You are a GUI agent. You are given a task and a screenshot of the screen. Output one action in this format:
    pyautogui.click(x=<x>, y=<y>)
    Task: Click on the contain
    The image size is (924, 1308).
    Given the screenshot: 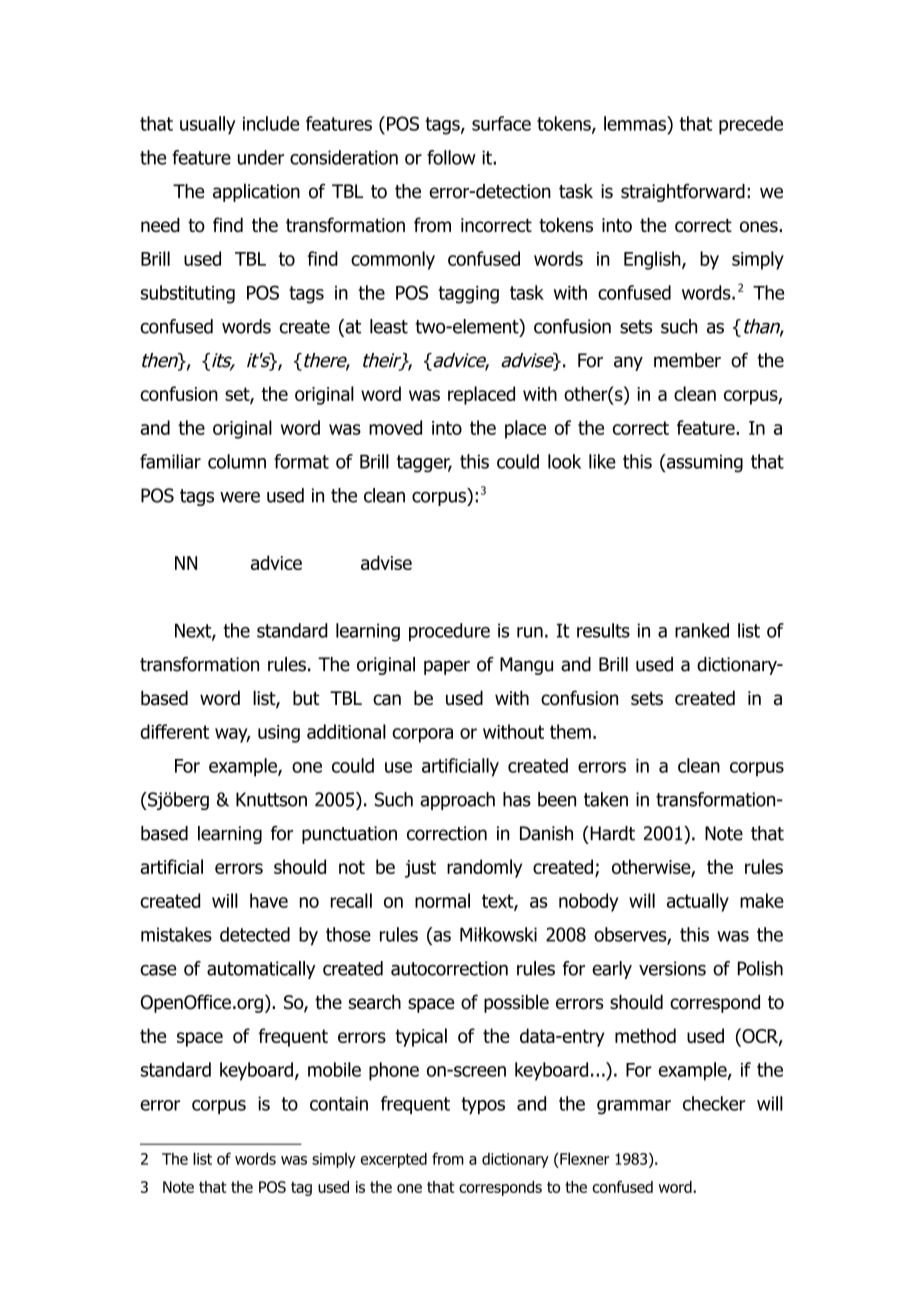 What is the action you would take?
    pyautogui.click(x=339, y=1103)
